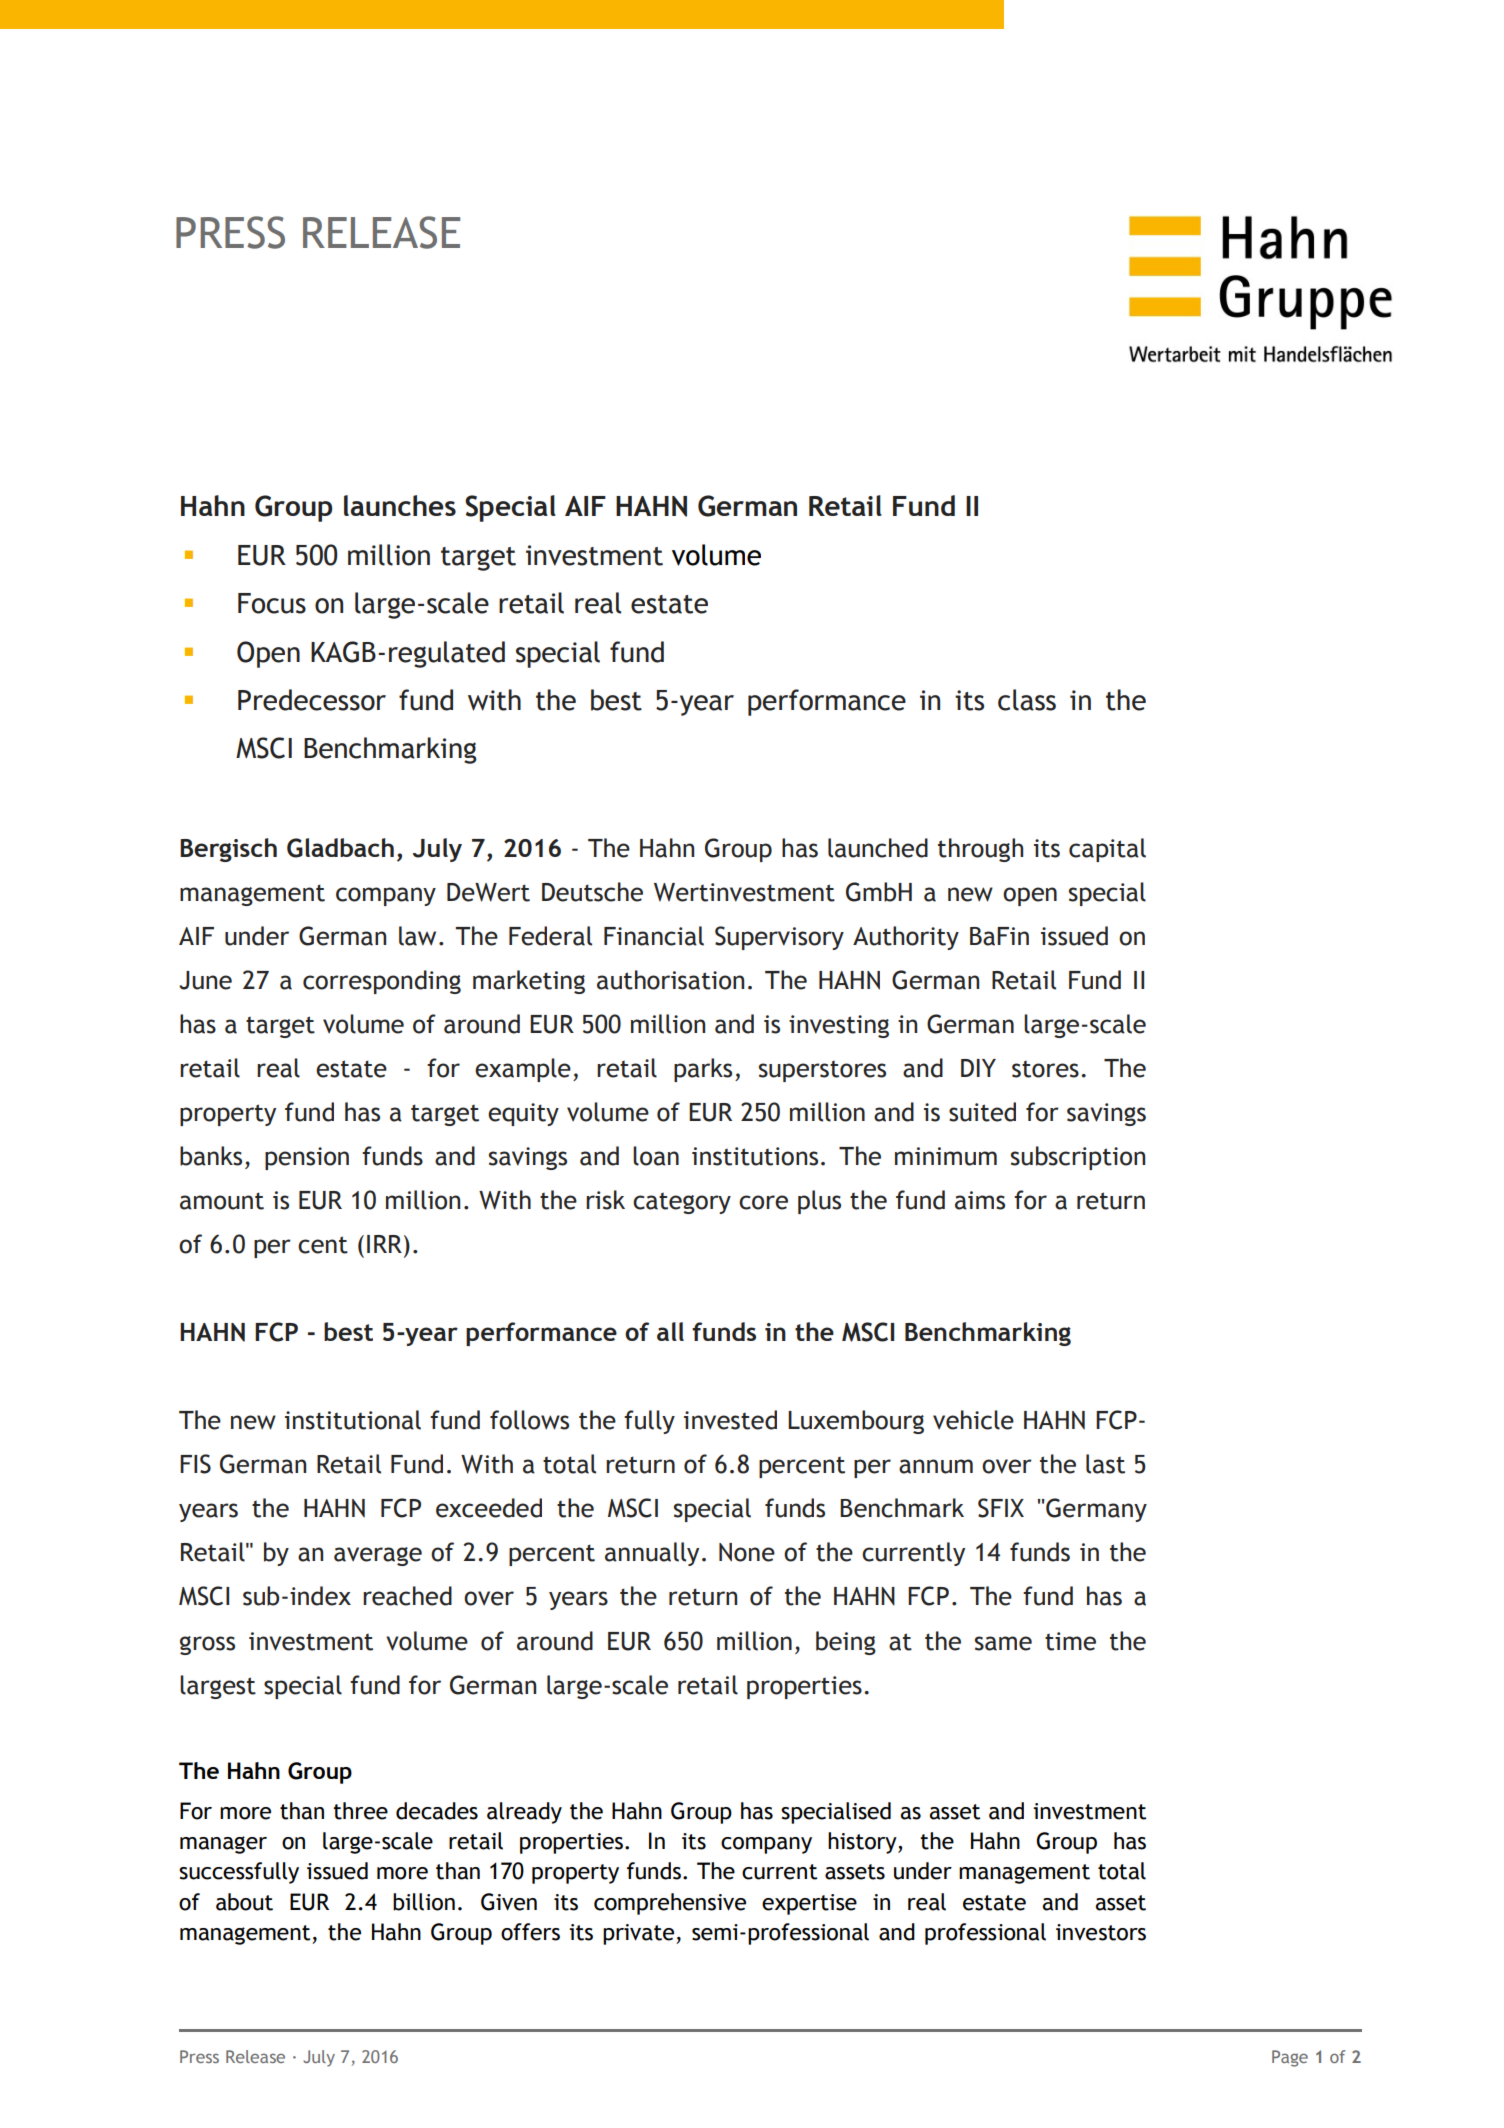 The width and height of the screenshot is (1504, 2128). I want to click on IRR, so click(384, 1244).
